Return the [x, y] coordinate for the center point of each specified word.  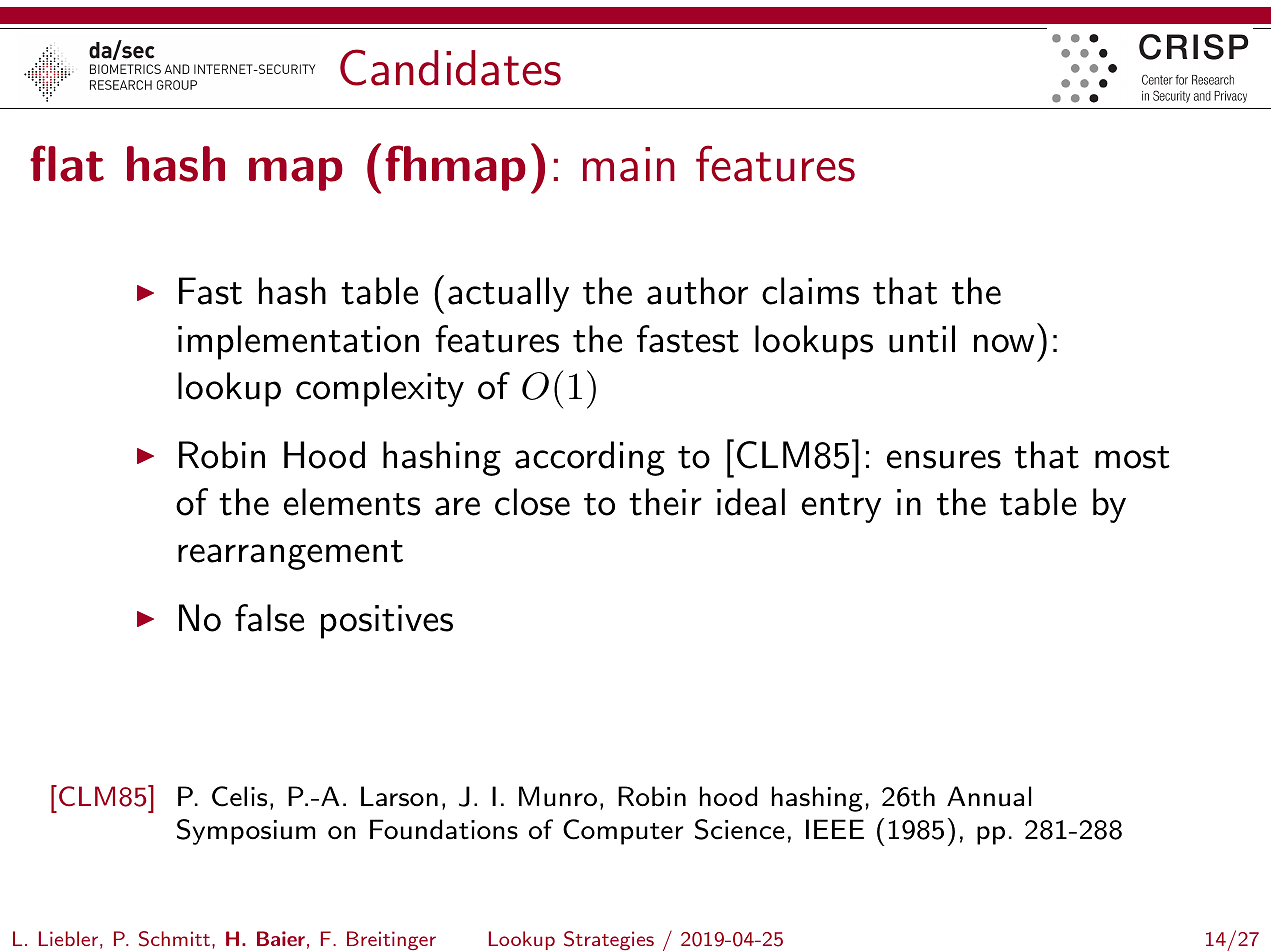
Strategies [609, 940]
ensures [944, 459]
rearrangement [290, 555]
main [629, 164]
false [269, 618]
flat [67, 163]
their [665, 502]
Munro [558, 796]
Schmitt [174, 939]
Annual [989, 796]
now [1004, 343]
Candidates [450, 67]
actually [508, 294]
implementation [298, 342]
